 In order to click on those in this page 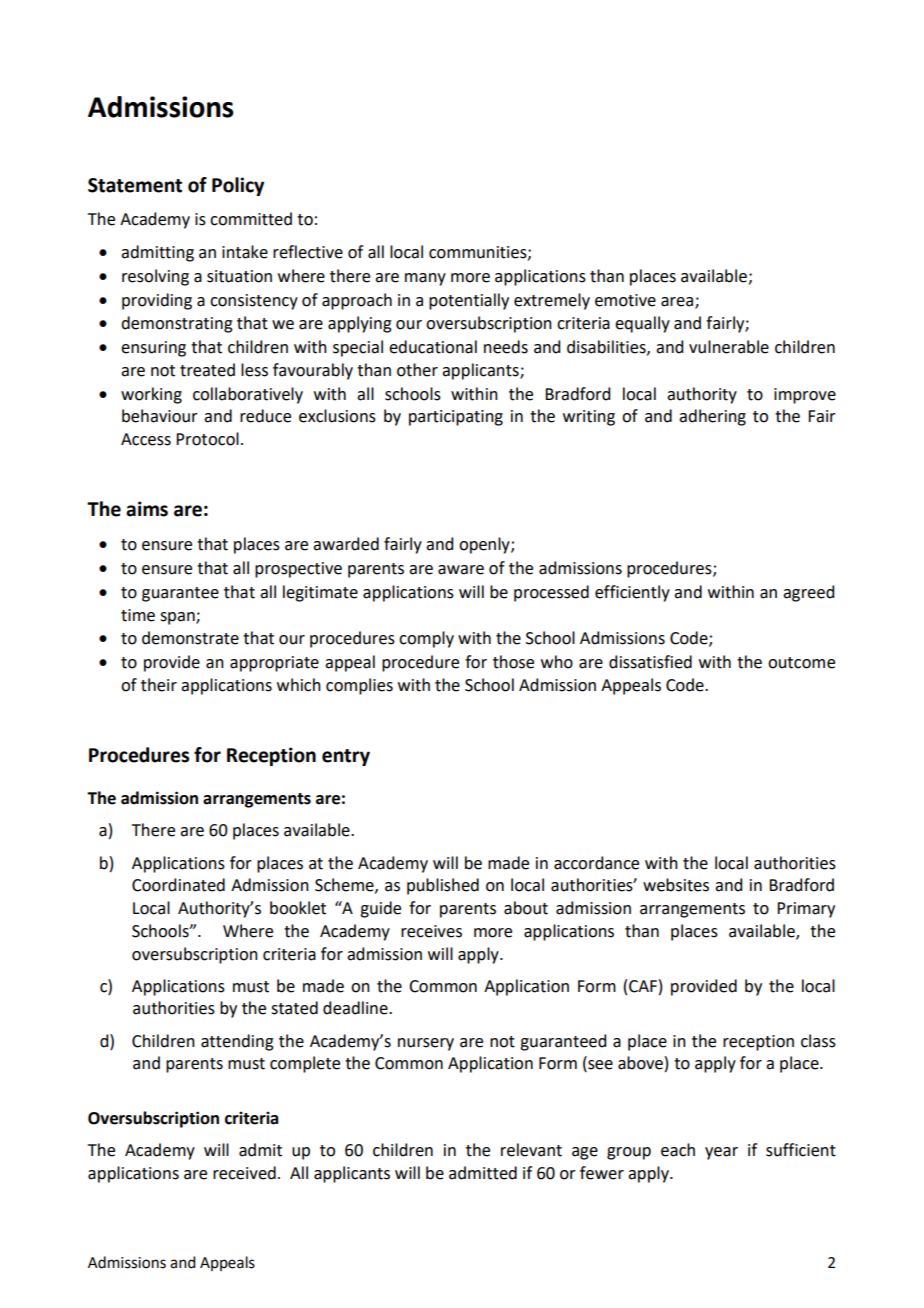, I will do `click(513, 662)`.
